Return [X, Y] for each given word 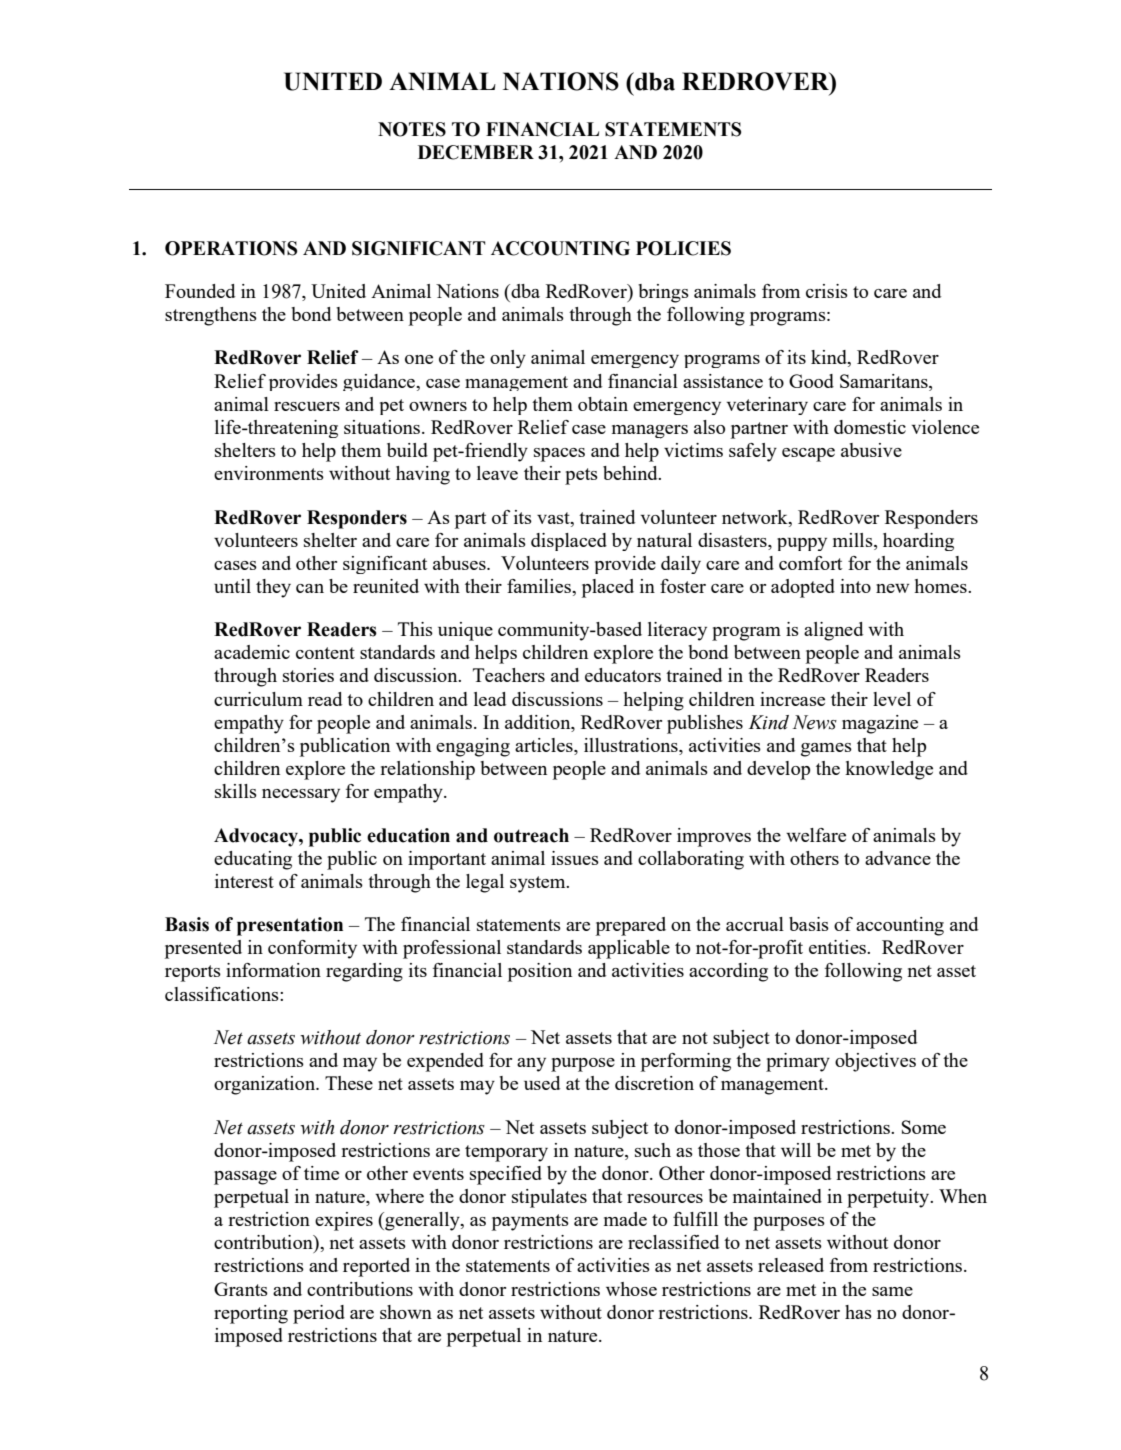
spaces [559, 455]
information [273, 970]
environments [269, 473]
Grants [241, 1289]
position [540, 972]
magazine [880, 724]
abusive [871, 450]
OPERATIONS [231, 248]
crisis [827, 291]
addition [539, 722]
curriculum [258, 699]
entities [838, 947]
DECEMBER [476, 152]
